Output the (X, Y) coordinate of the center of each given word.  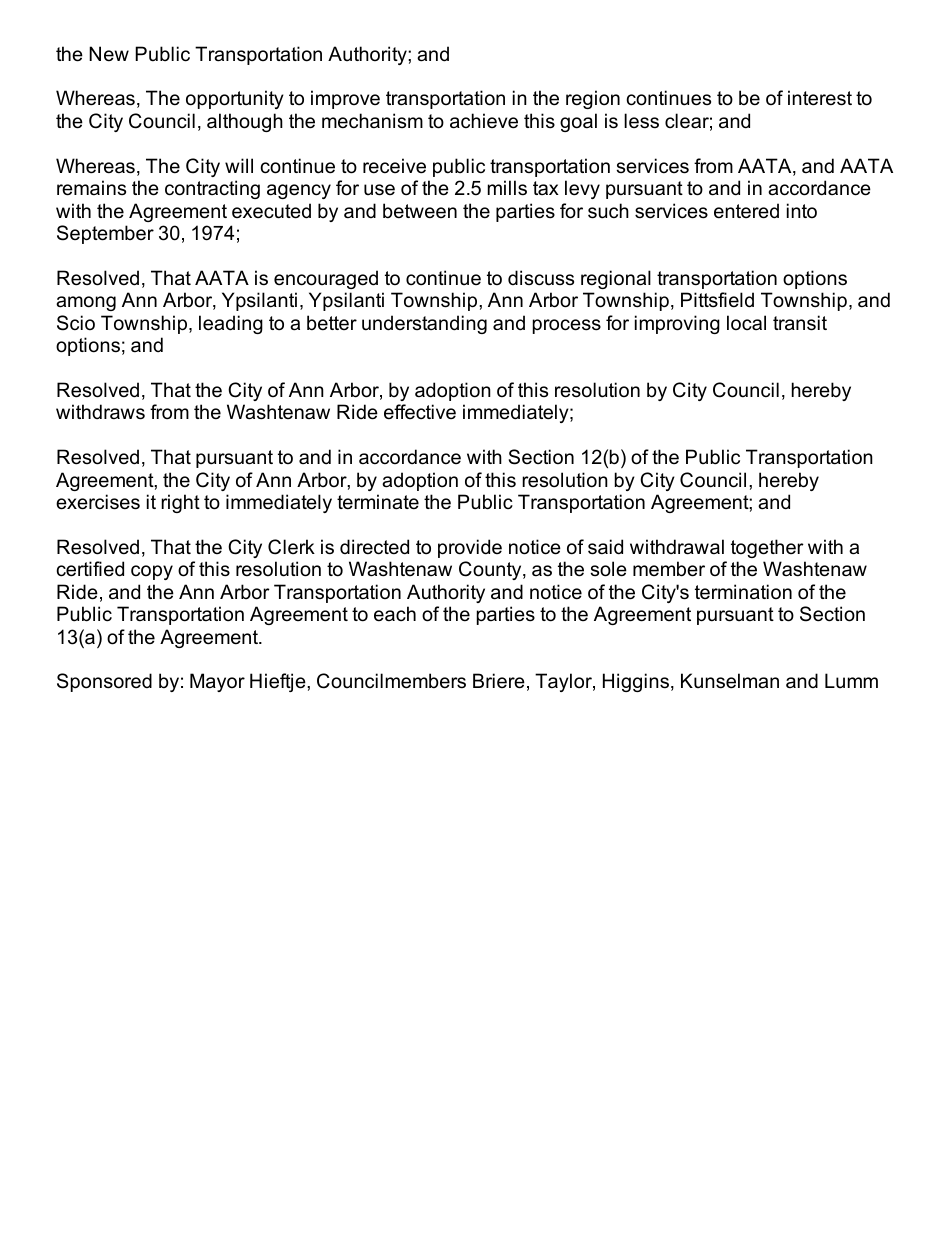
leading (231, 324)
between (420, 211)
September (105, 234)
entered (746, 211)
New (109, 54)
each (395, 614)
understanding (424, 324)
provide (470, 548)
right (180, 503)
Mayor (217, 682)
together (767, 548)
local (746, 323)
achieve (484, 121)
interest (820, 98)
